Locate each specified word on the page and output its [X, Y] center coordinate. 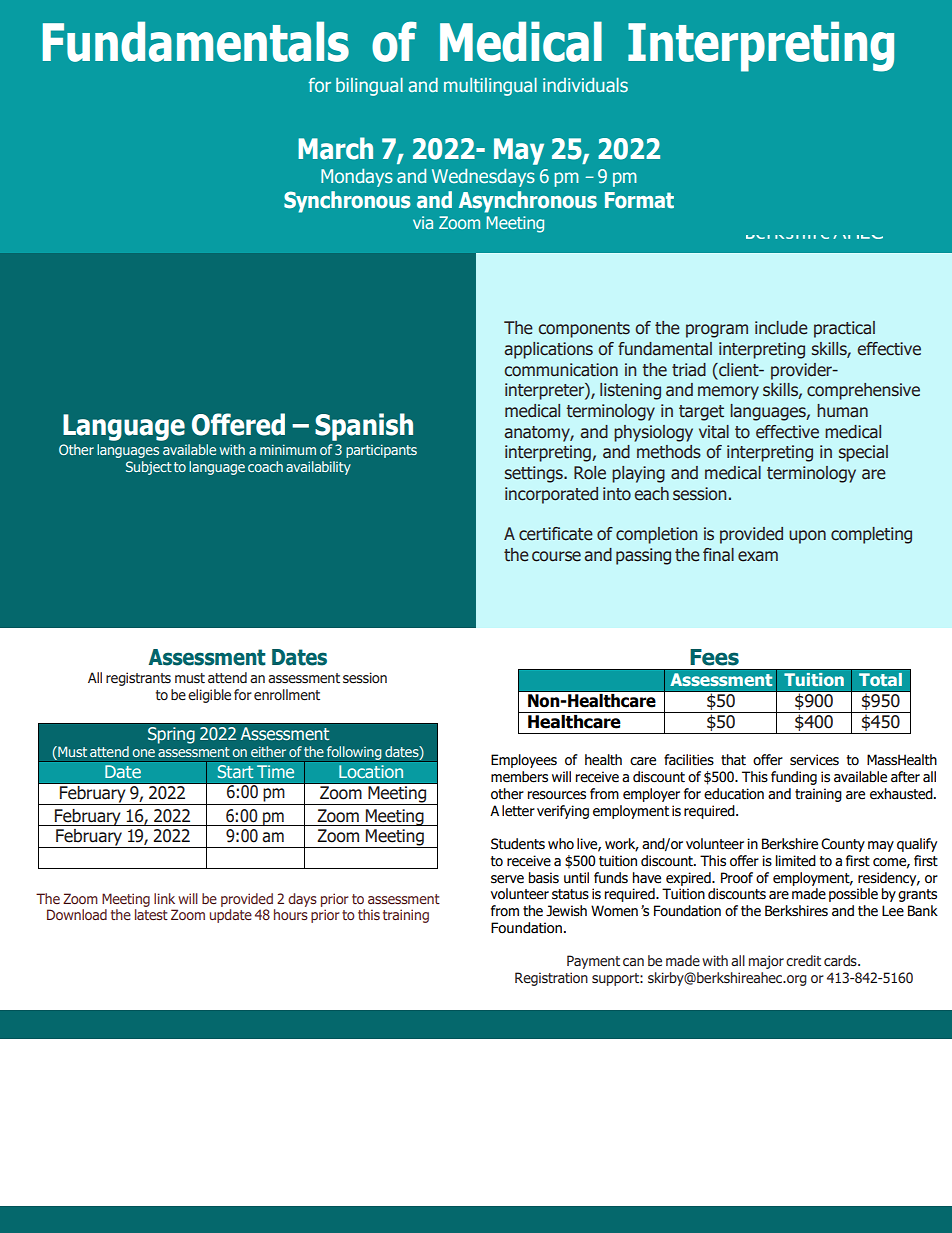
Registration [551, 979]
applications [548, 350]
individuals [585, 85]
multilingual [490, 87]
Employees [524, 761]
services [814, 760]
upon [807, 537]
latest [151, 914]
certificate [556, 534]
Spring [171, 735]
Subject [149, 468]
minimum [288, 449]
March [335, 148]
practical [844, 329]
